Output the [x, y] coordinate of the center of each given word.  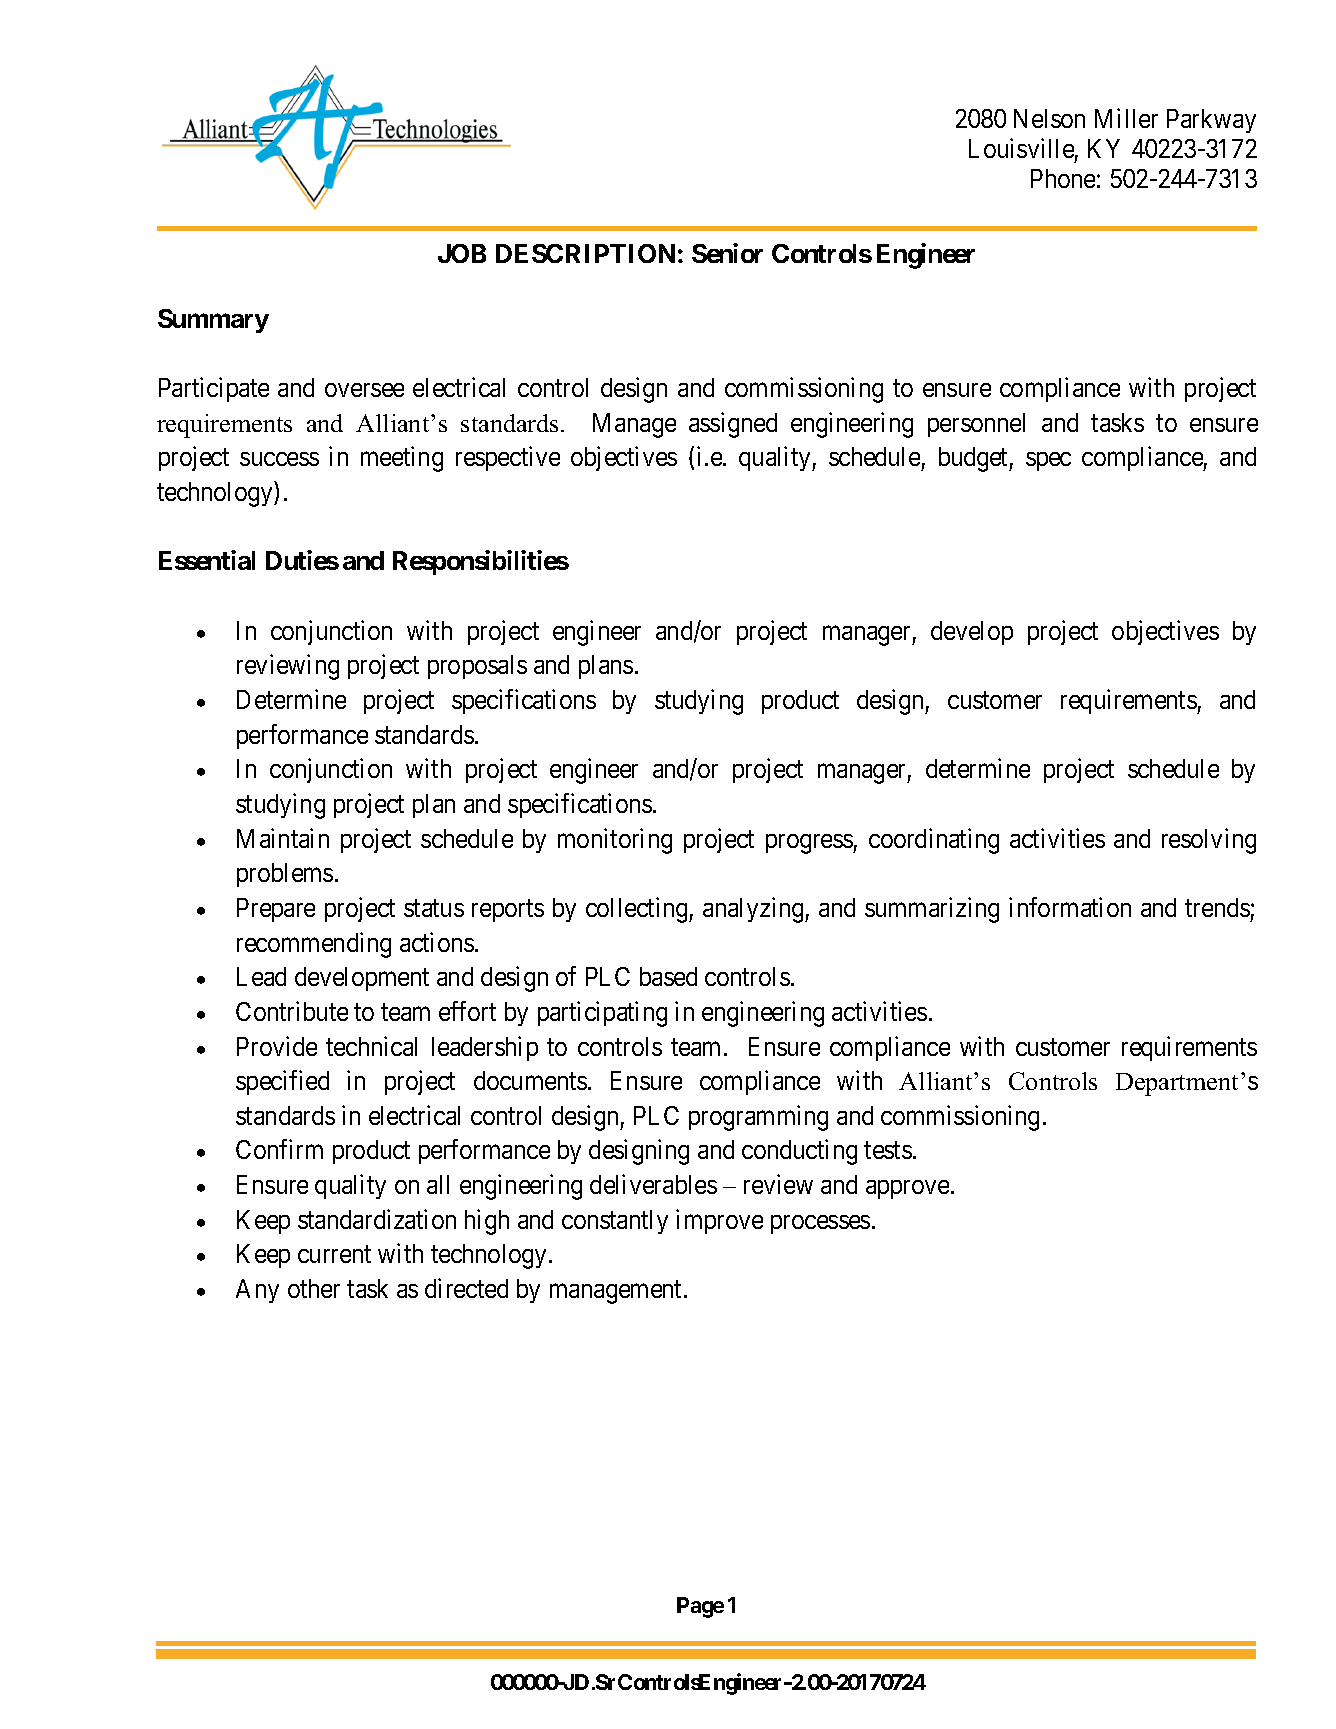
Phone [1063, 178]
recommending [314, 945]
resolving [1209, 841]
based [668, 976]
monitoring [615, 841]
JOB [462, 253]
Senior [727, 253]
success [279, 459]
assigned [733, 425]
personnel [976, 425]
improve [719, 1221]
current [334, 1254]
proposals [477, 667]
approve [907, 1189]
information [1070, 907]
